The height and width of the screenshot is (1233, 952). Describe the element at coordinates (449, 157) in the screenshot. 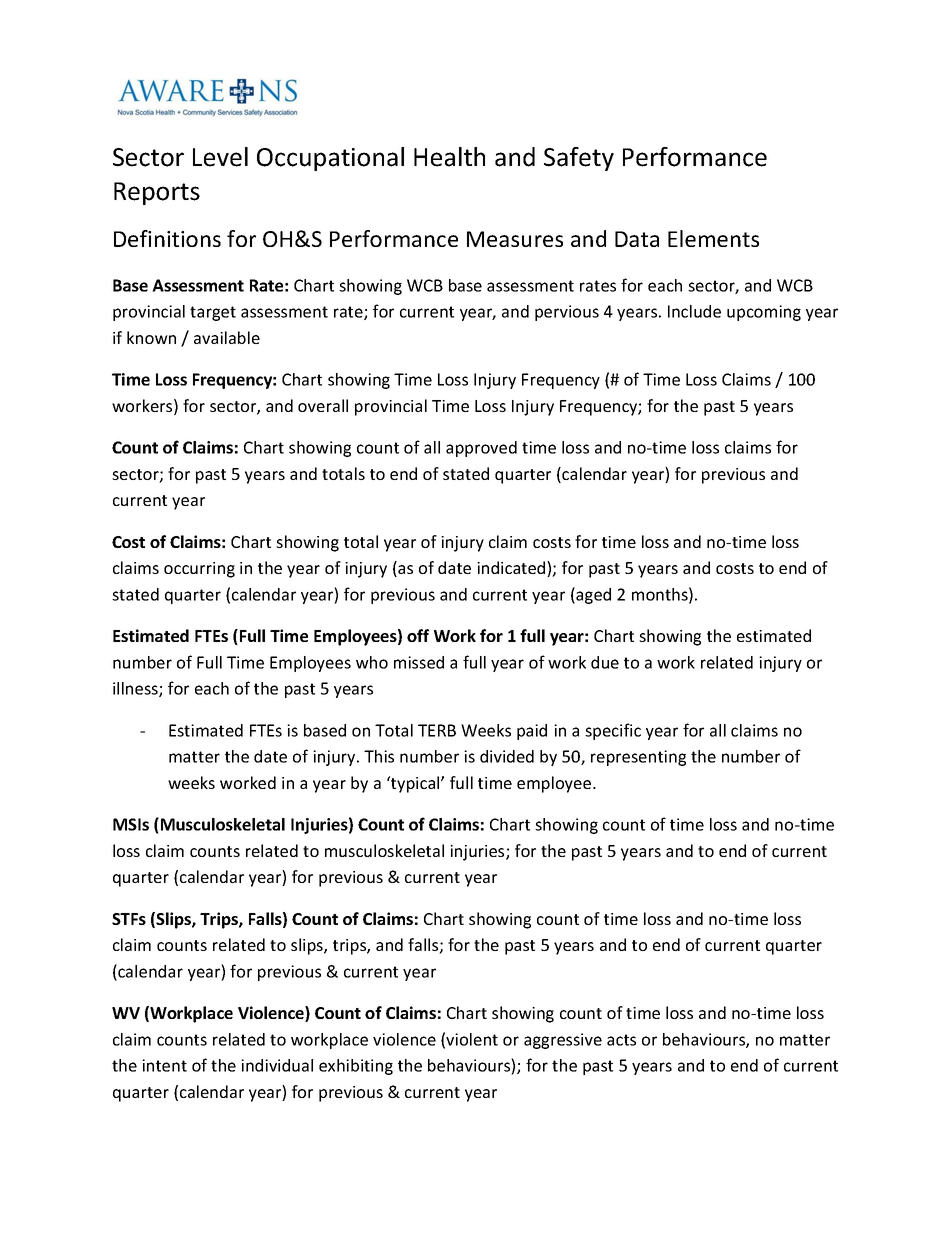

I see `Health` at that location.
